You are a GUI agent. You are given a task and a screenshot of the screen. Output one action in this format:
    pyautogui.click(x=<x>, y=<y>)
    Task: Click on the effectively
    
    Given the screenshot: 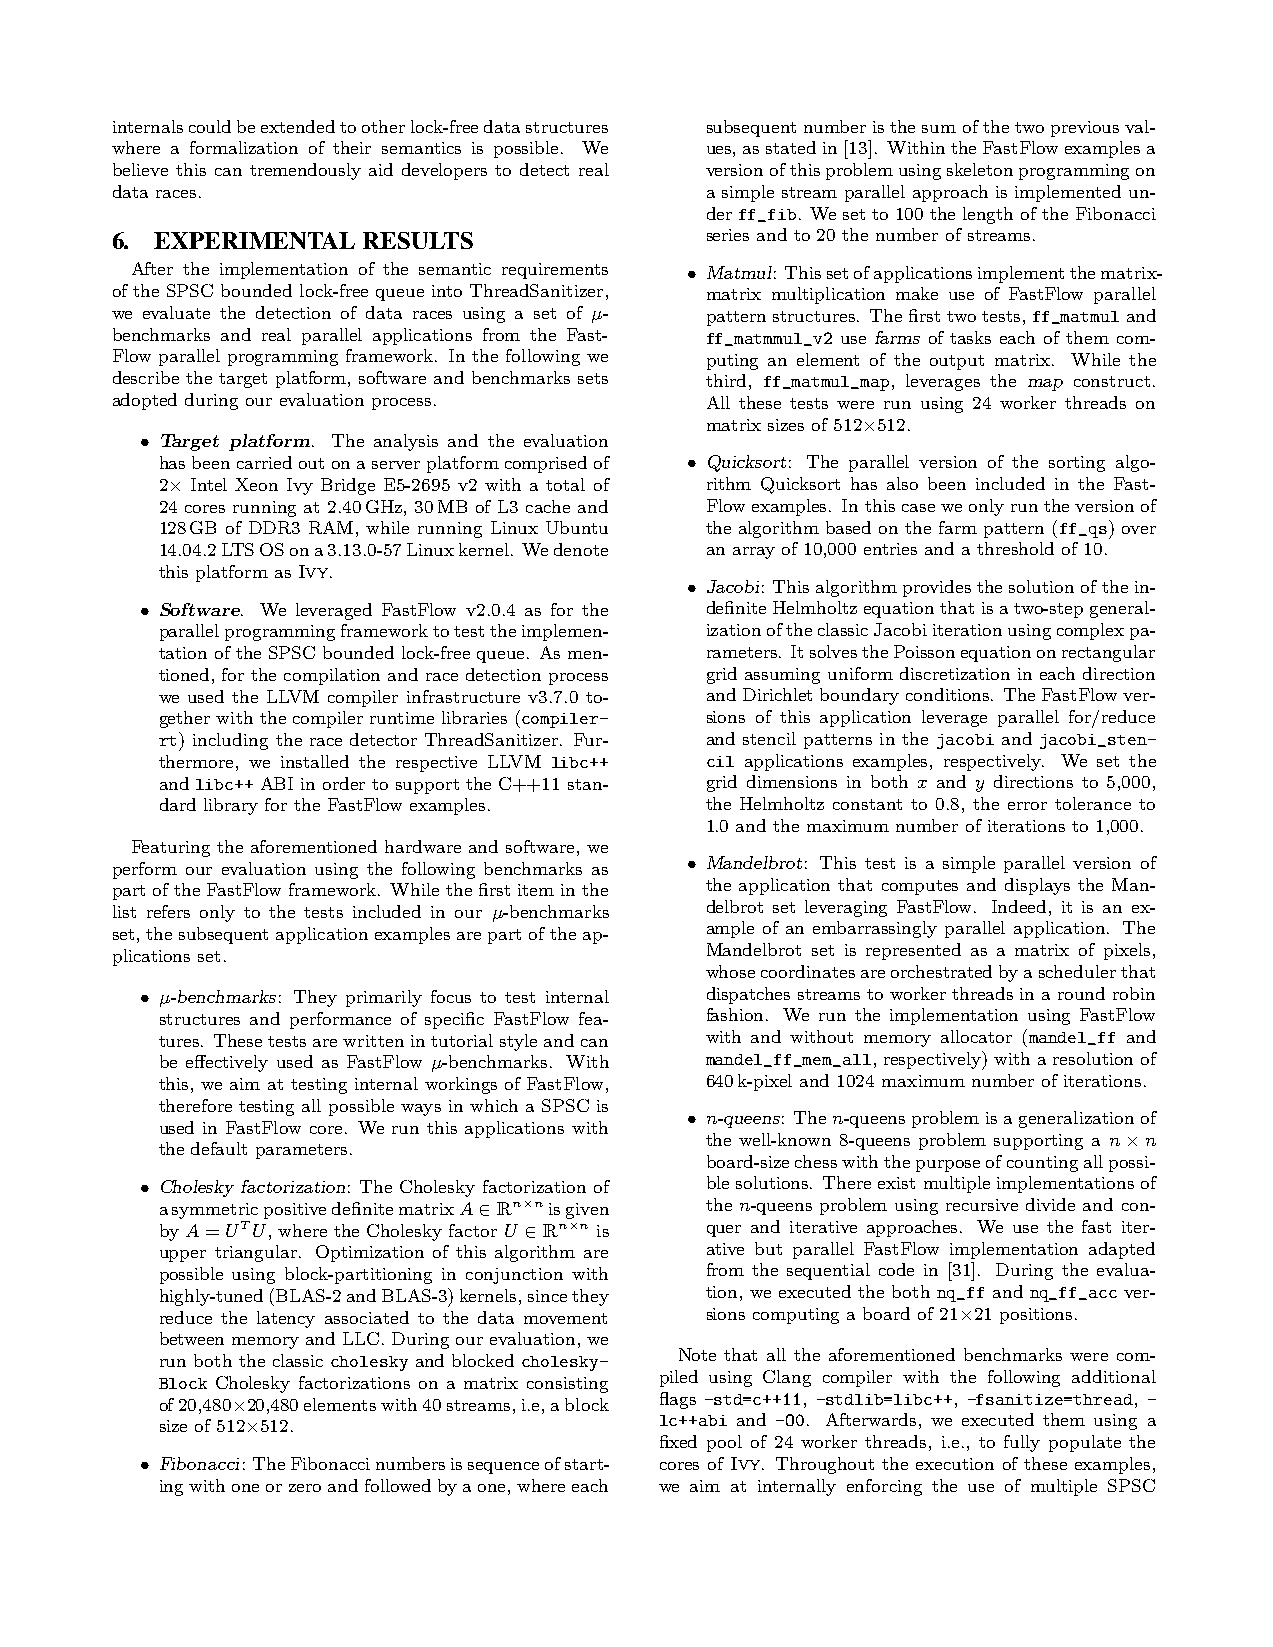 What is the action you would take?
    pyautogui.click(x=227, y=1063)
